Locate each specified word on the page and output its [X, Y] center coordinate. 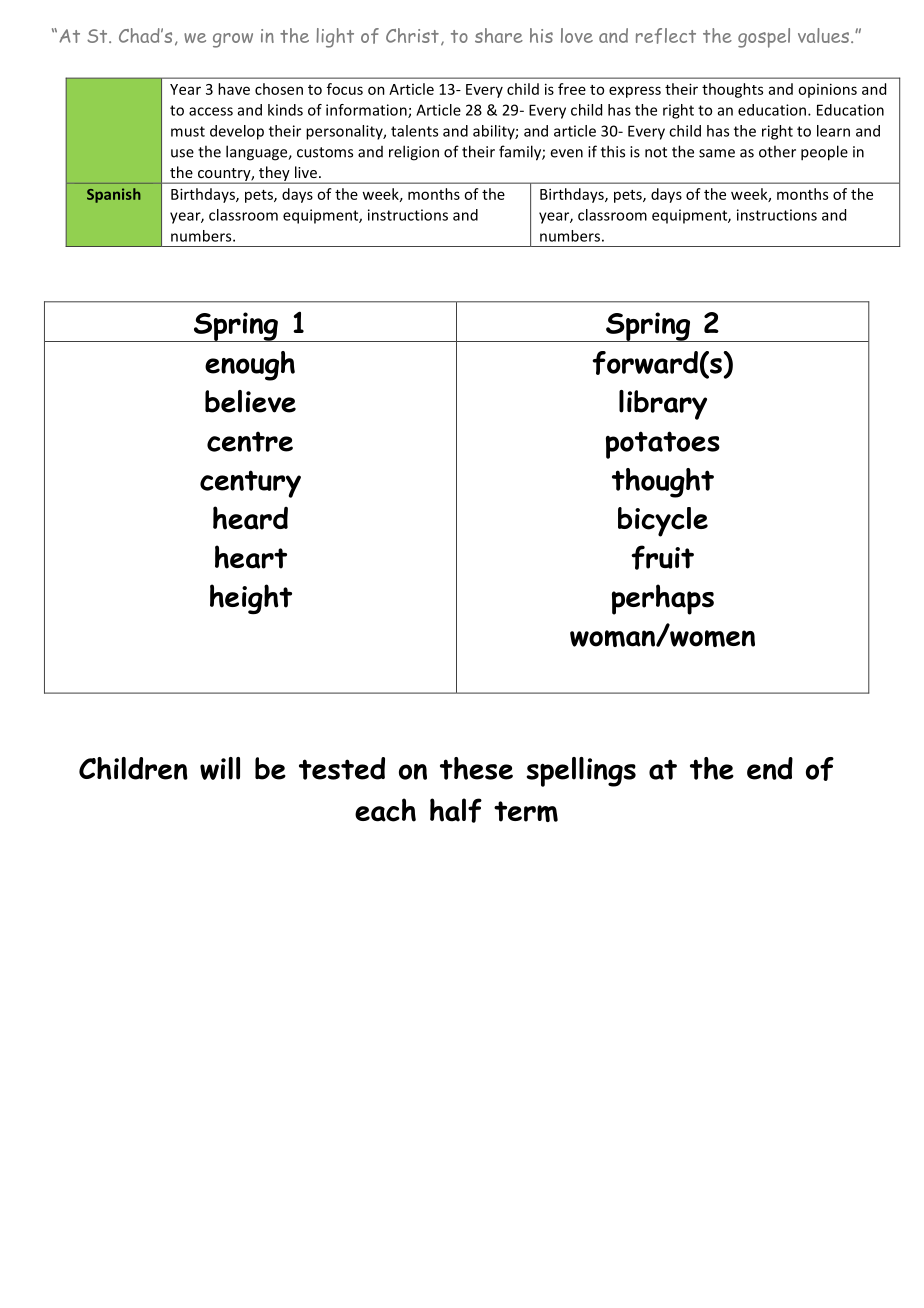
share [499, 35]
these [476, 768]
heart [251, 557]
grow [233, 40]
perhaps [663, 599]
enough [250, 366]
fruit [662, 557]
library [663, 405]
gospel [764, 38]
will [220, 768]
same [717, 153]
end [770, 768]
